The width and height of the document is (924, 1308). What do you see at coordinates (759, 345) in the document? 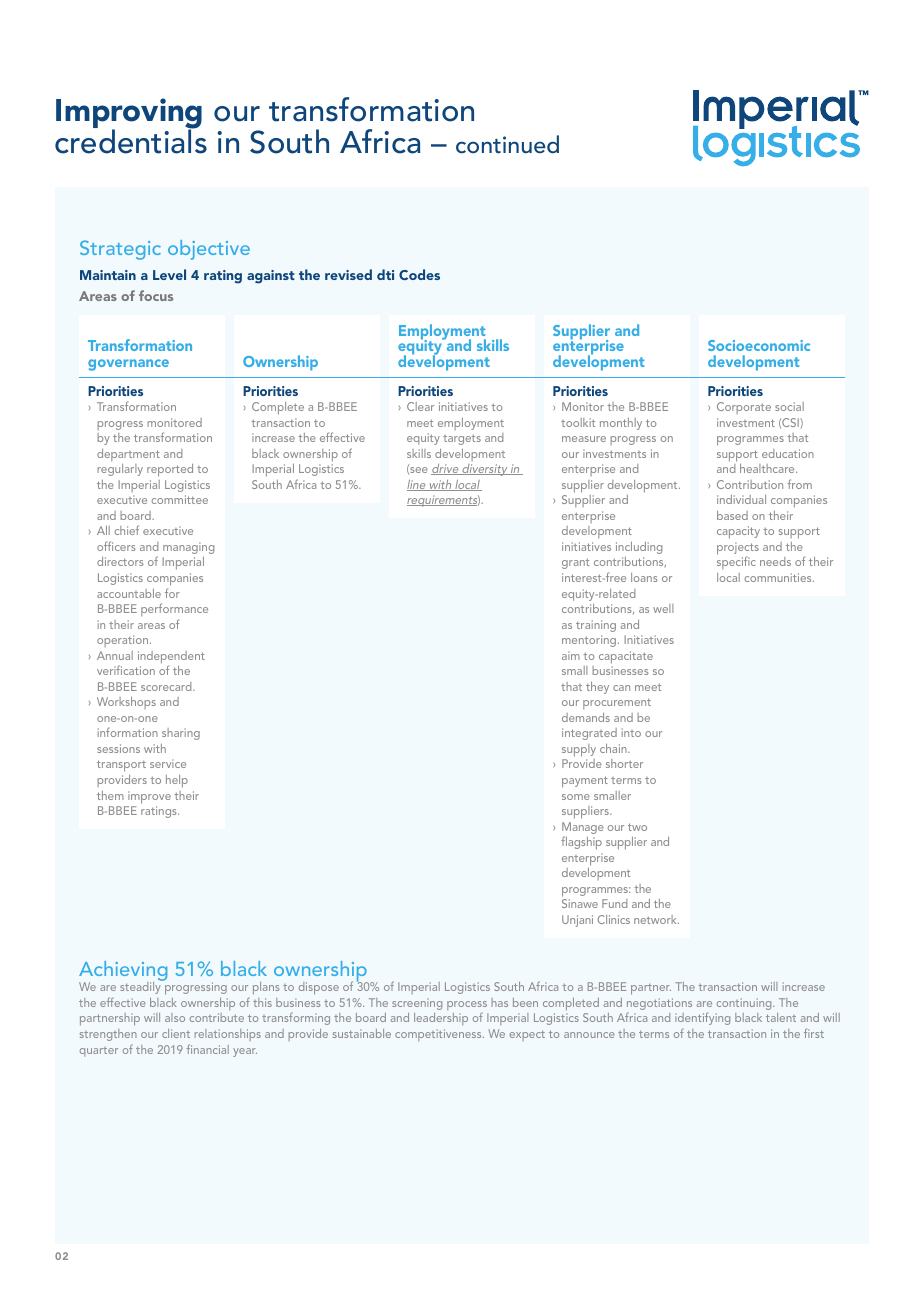
I see `Socioeconomic` at bounding box center [759, 345].
